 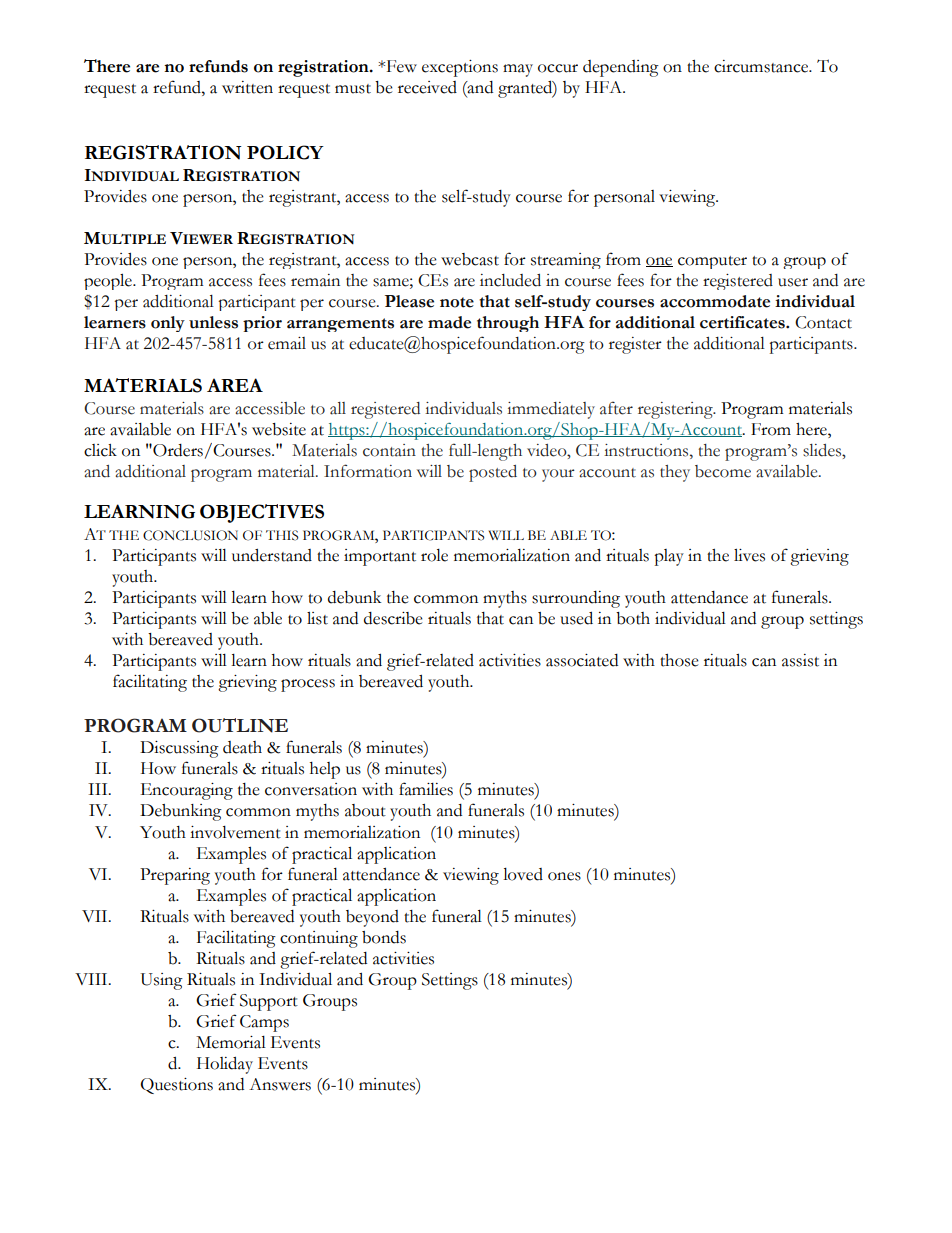 I want to click on CONCLUSION, so click(x=190, y=535).
